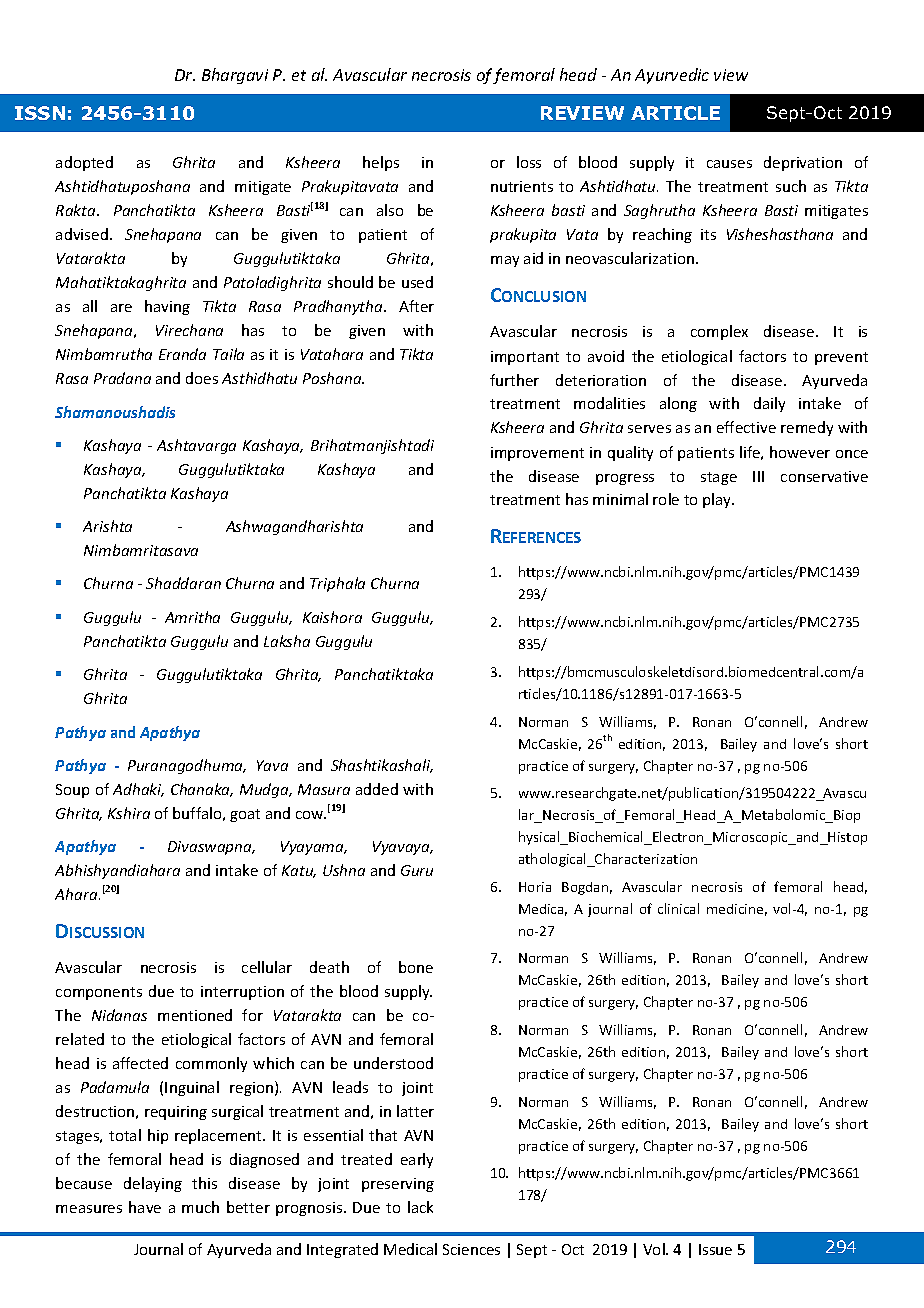  What do you see at coordinates (416, 306) in the image?
I see `After` at bounding box center [416, 306].
